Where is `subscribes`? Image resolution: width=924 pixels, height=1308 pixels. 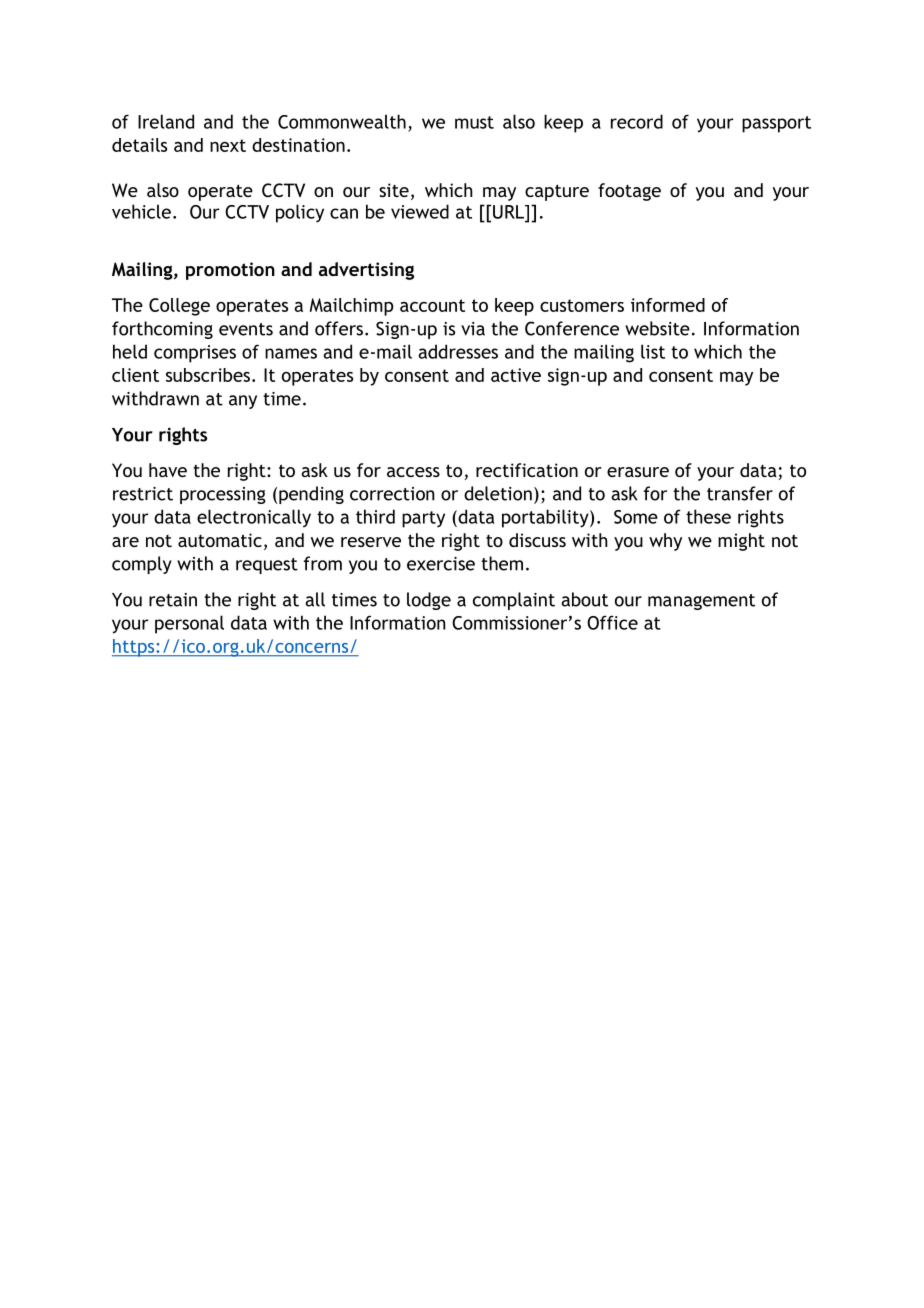
subscribes is located at coordinates (209, 375).
